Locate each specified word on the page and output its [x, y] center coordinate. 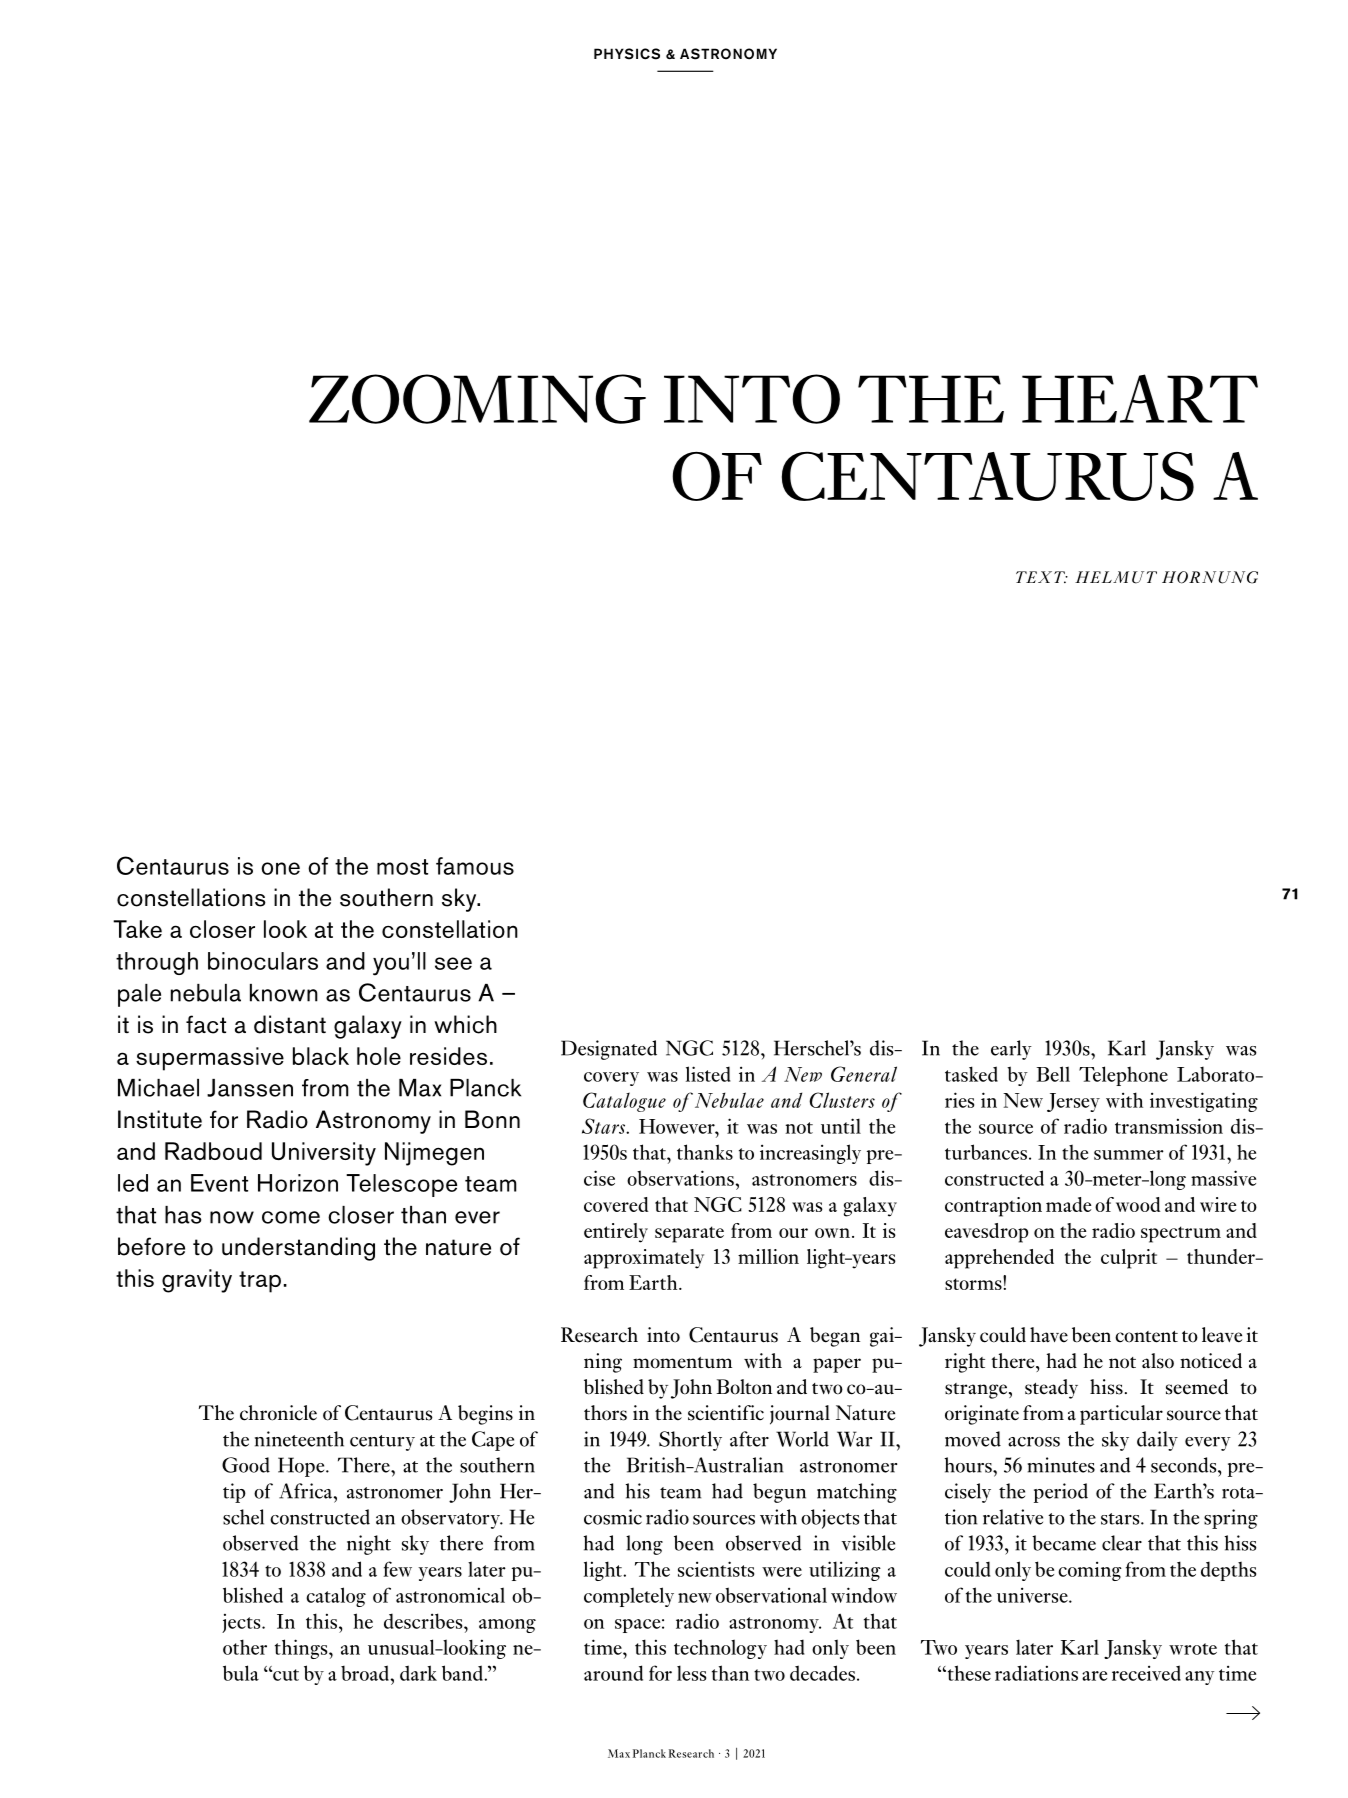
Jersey [1073, 1102]
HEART [1140, 398]
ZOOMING [477, 399]
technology [720, 1649]
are [1094, 1676]
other [245, 1647]
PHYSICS [627, 54]
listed [708, 1074]
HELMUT [1116, 577]
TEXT [1041, 577]
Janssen [250, 1088]
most [402, 867]
